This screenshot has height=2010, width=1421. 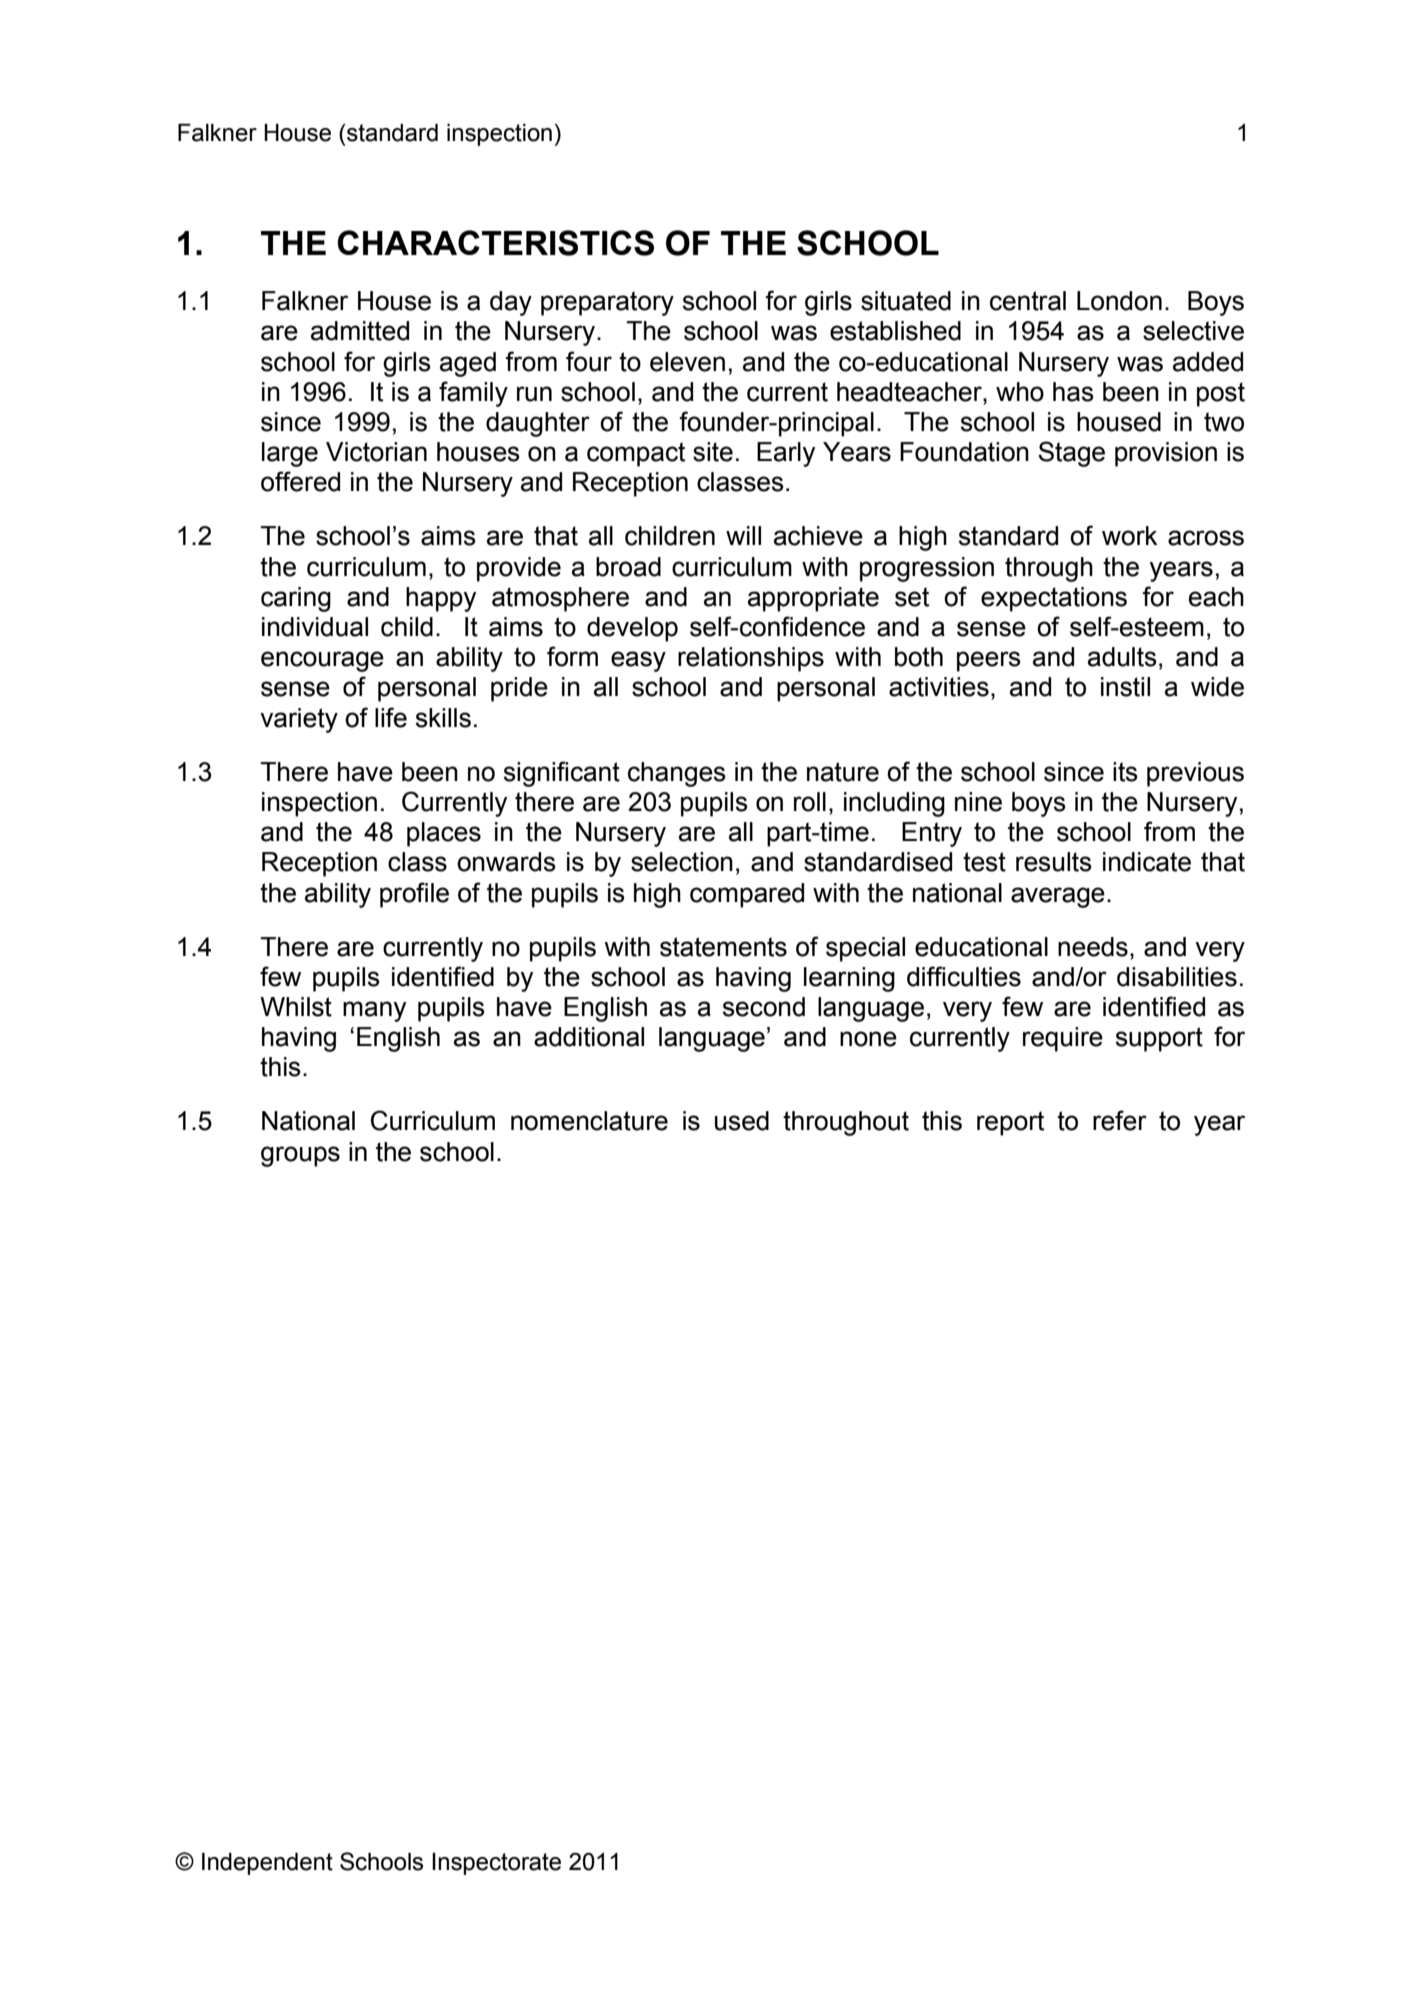 I want to click on many, so click(x=374, y=1011).
